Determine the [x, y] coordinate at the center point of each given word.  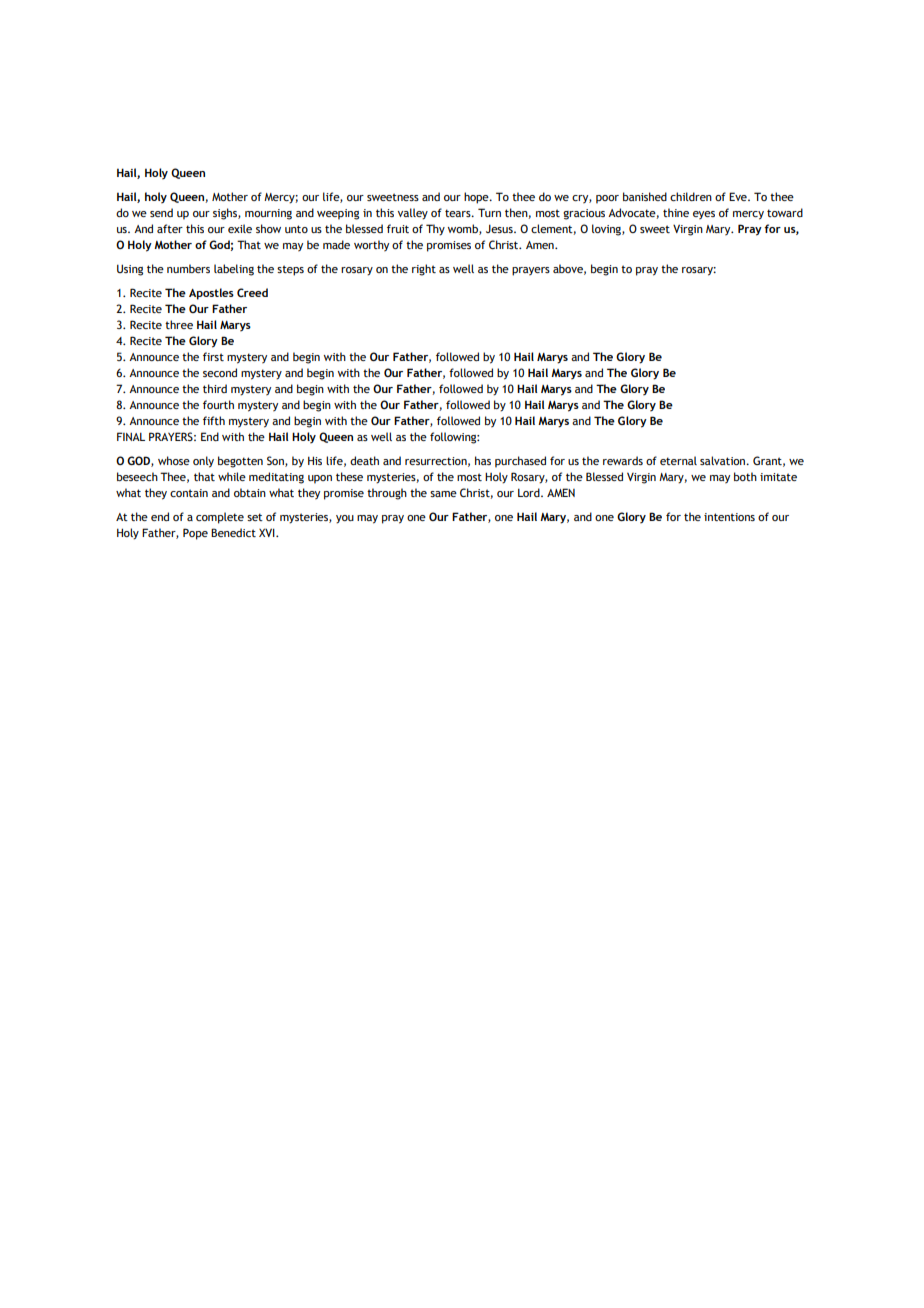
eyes [704, 215]
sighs [226, 214]
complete [220, 518]
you [345, 519]
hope [477, 198]
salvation [724, 460]
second [220, 372]
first [213, 356]
